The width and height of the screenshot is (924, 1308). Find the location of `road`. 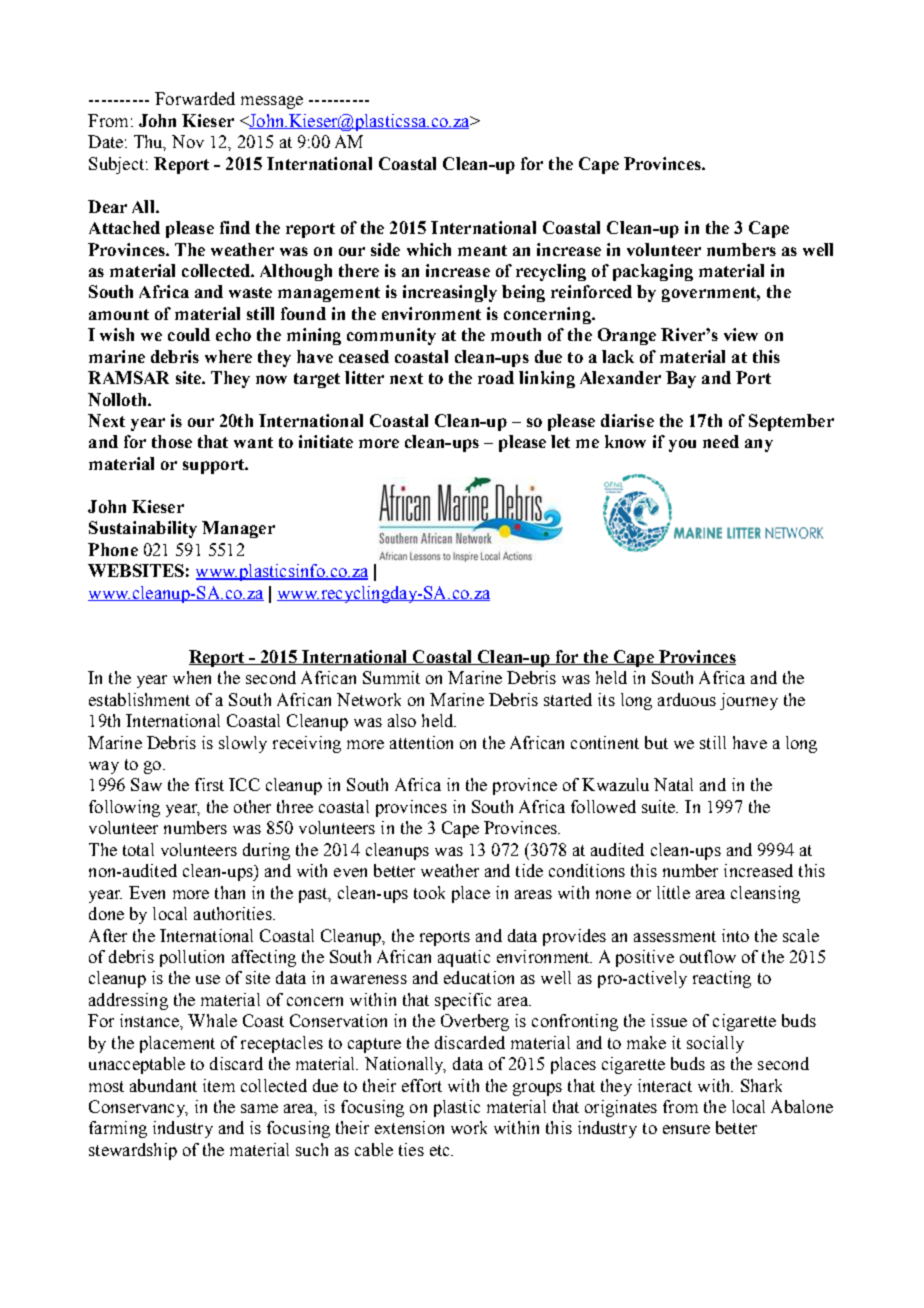

road is located at coordinates (496, 377).
